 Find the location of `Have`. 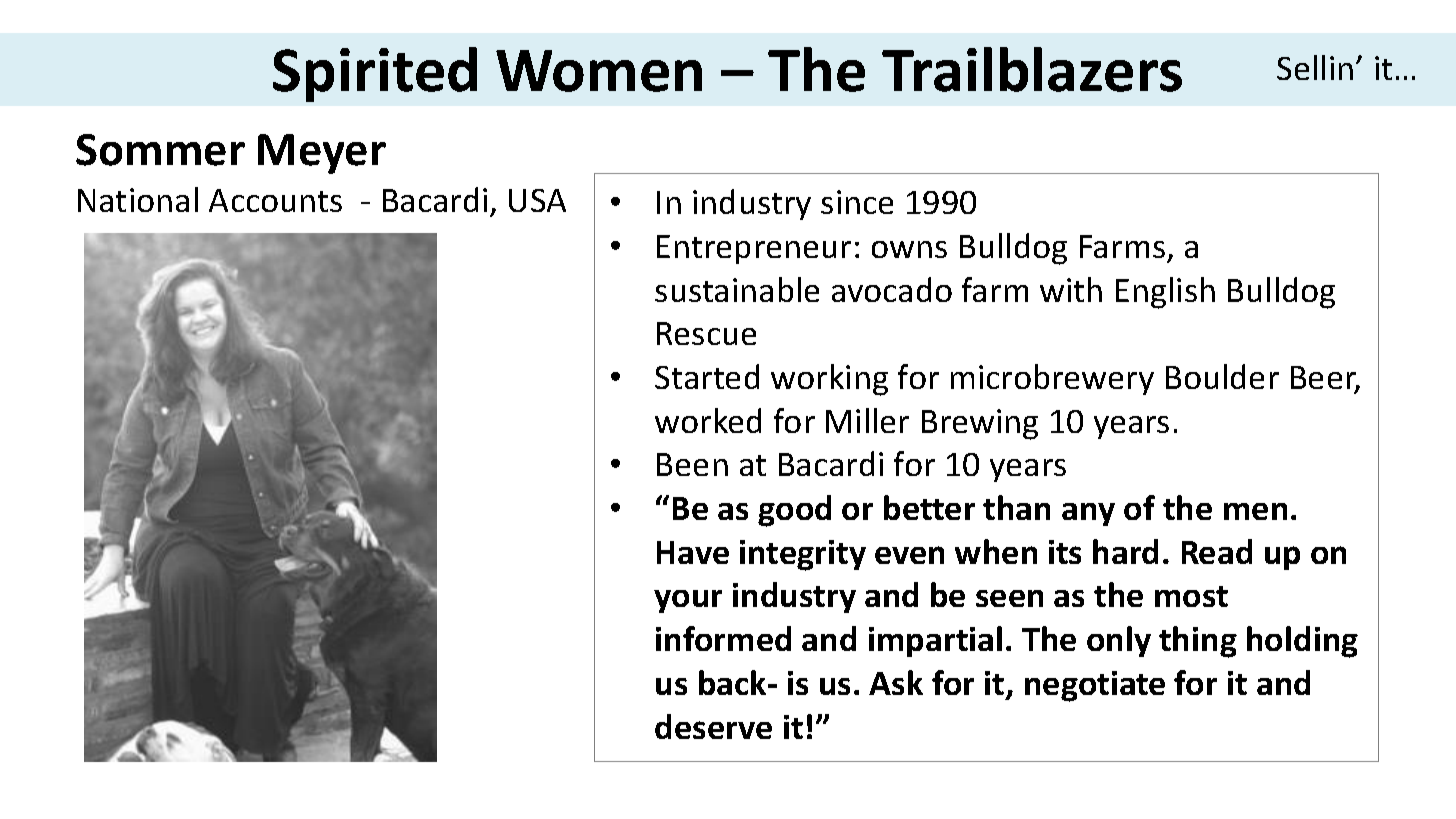

Have is located at coordinates (693, 552).
